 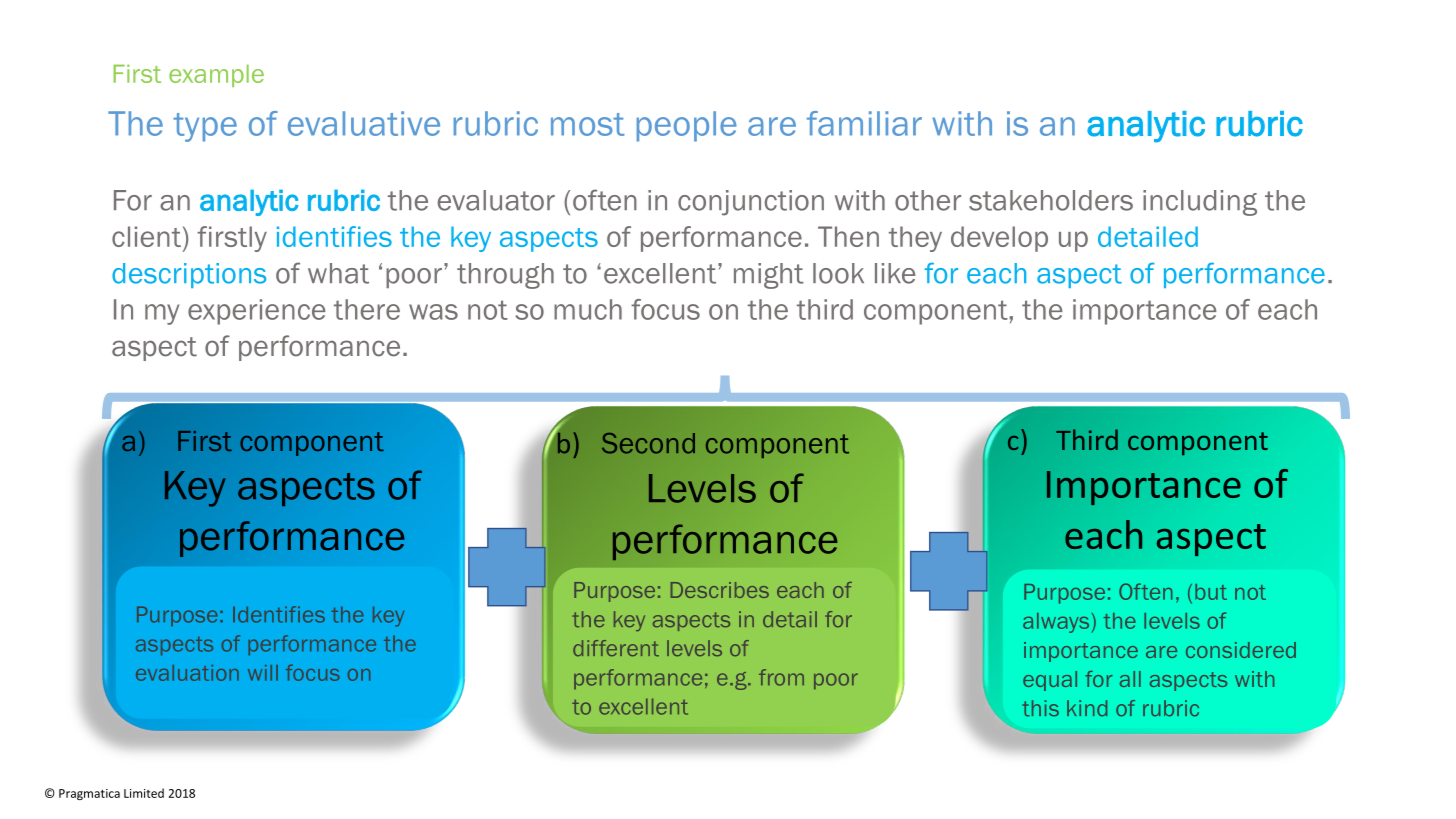 What do you see at coordinates (588, 309) in the image?
I see `much` at bounding box center [588, 309].
